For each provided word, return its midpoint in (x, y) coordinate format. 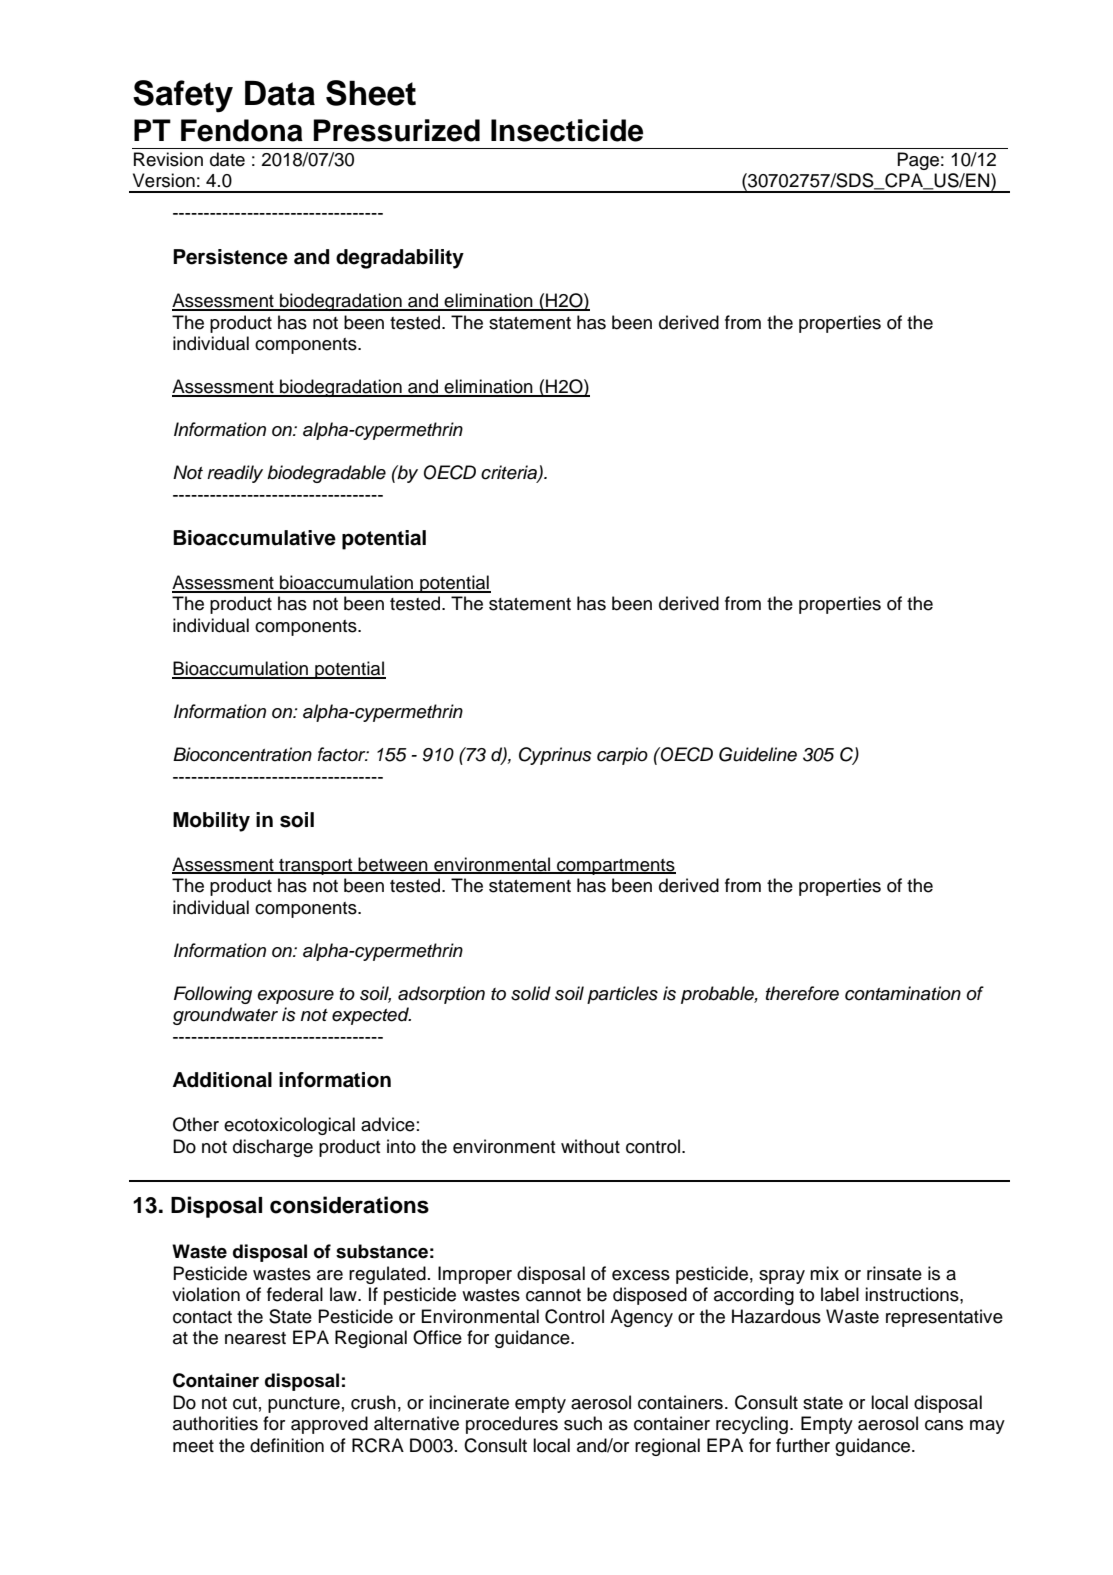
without (590, 1146)
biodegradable (326, 474)
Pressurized (397, 130)
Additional (222, 1080)
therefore (802, 993)
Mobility (211, 822)
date (227, 159)
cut (245, 1403)
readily (235, 474)
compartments (615, 867)
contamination (903, 993)
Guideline (758, 754)
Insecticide (567, 130)
